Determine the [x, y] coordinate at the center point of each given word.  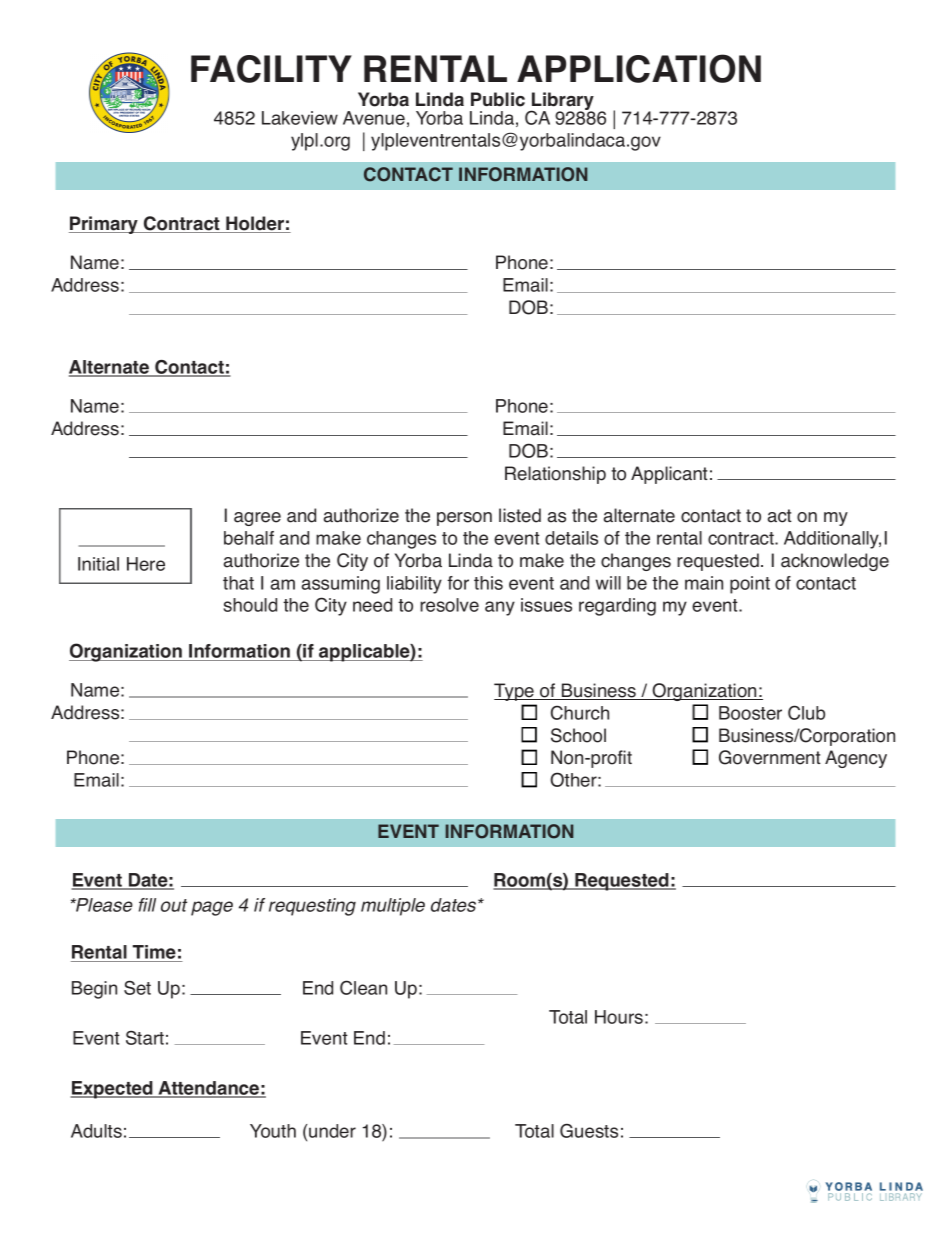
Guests [589, 1130]
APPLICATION [639, 68]
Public [498, 99]
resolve [449, 605]
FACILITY [271, 69]
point [750, 585]
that [238, 583]
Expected [112, 1090]
